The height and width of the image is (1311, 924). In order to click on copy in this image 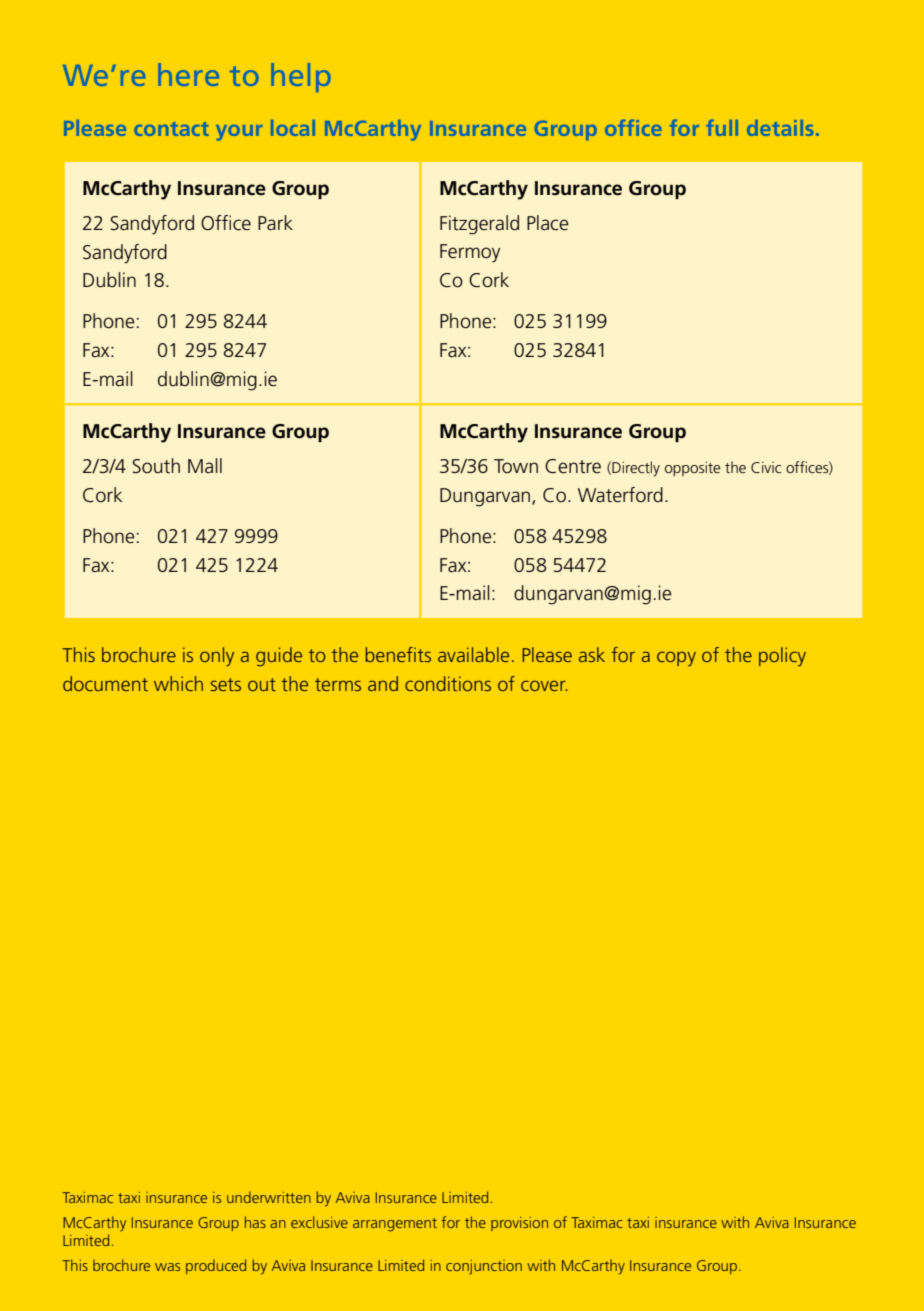, I will do `click(676, 658)`.
